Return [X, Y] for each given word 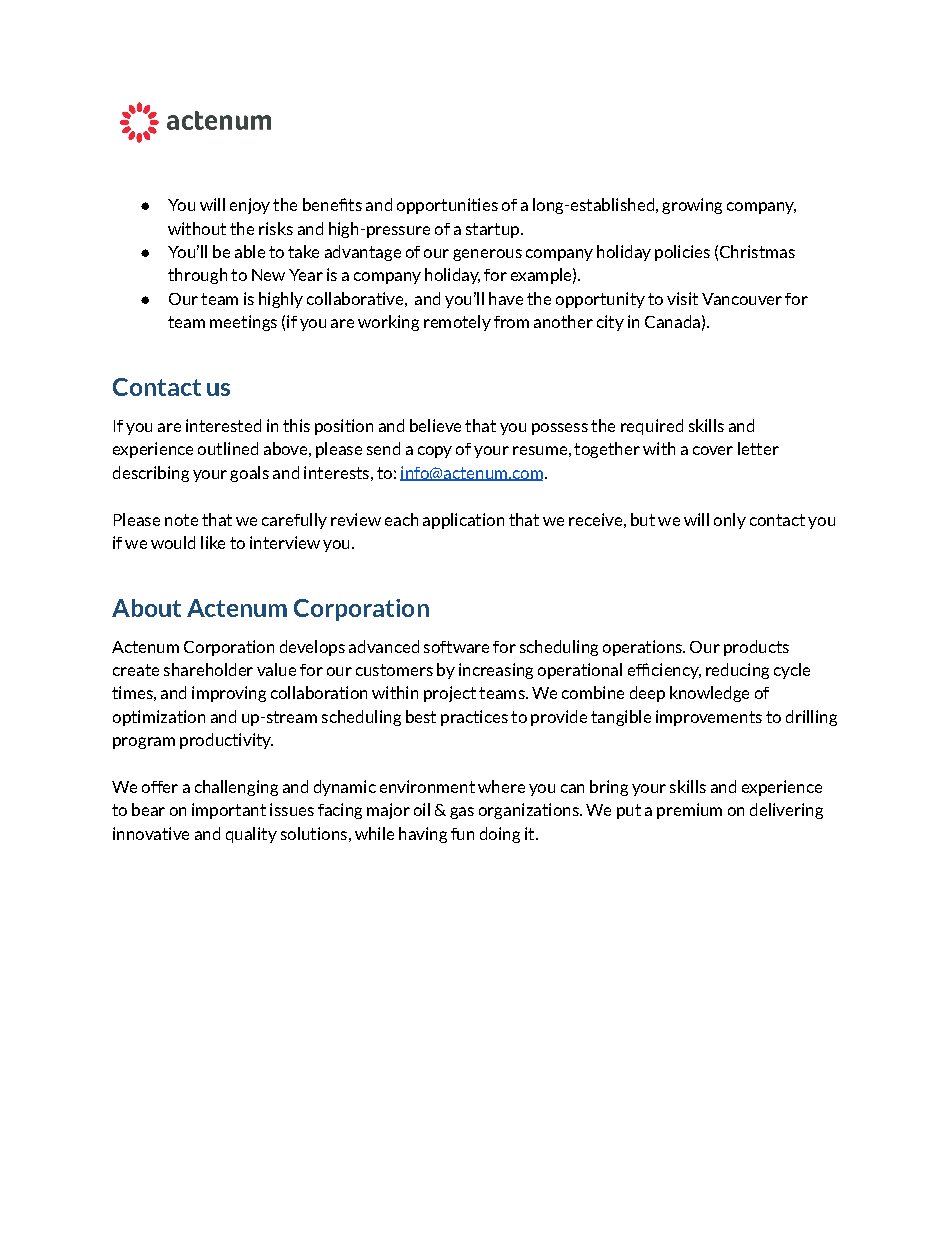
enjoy [250, 206]
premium [689, 811]
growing [692, 206]
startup [494, 230]
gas [462, 813]
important [229, 811]
